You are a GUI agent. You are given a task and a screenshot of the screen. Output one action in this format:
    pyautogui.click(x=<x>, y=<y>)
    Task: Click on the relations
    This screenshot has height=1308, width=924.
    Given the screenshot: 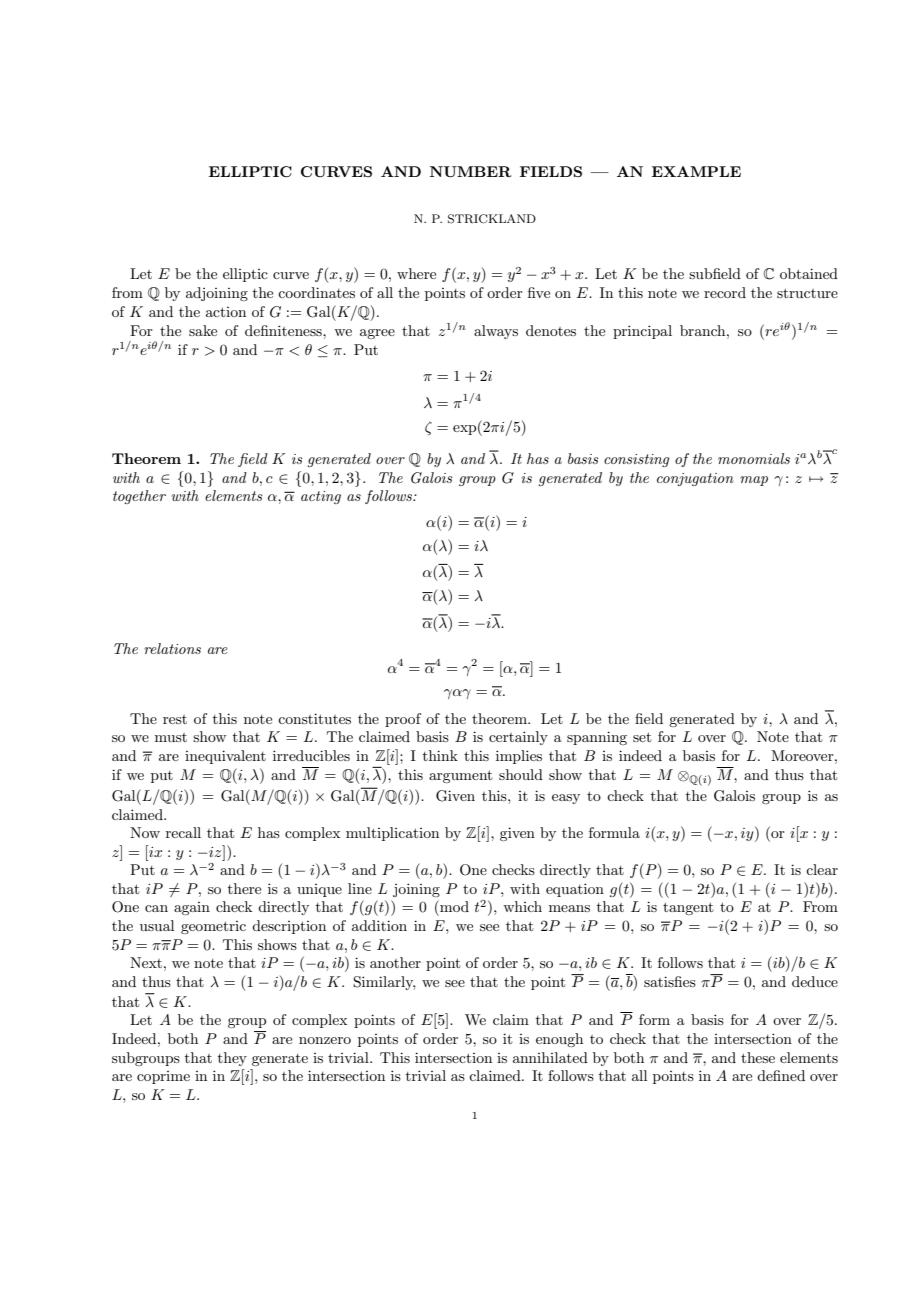 What is the action you would take?
    pyautogui.click(x=172, y=648)
